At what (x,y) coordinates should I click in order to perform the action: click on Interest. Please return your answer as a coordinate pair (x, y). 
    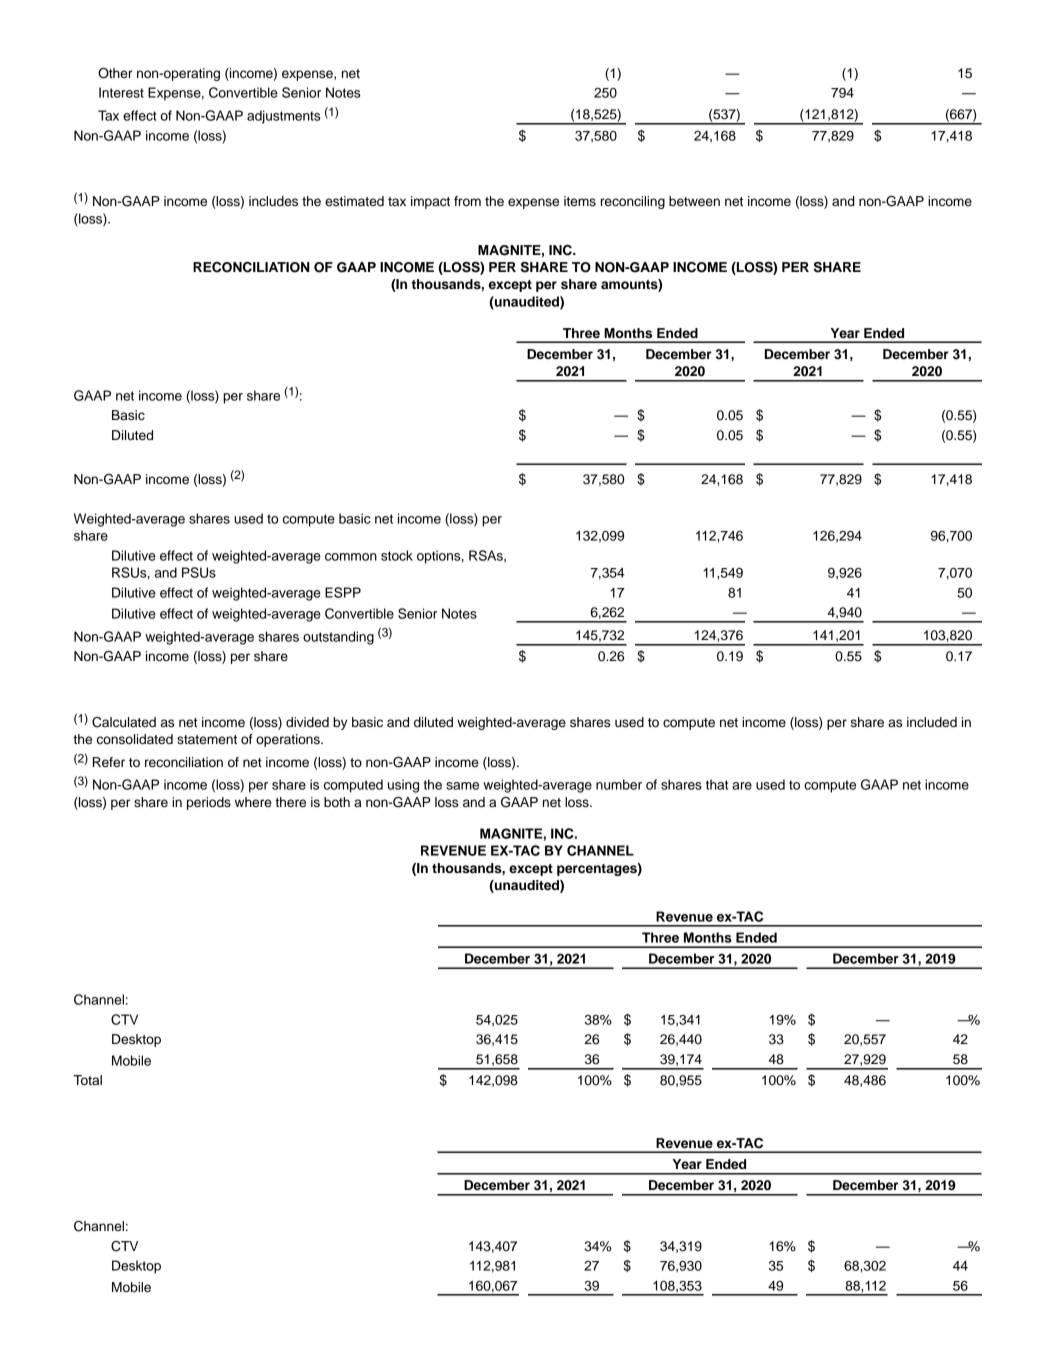
    Looking at the image, I should click on (121, 92).
